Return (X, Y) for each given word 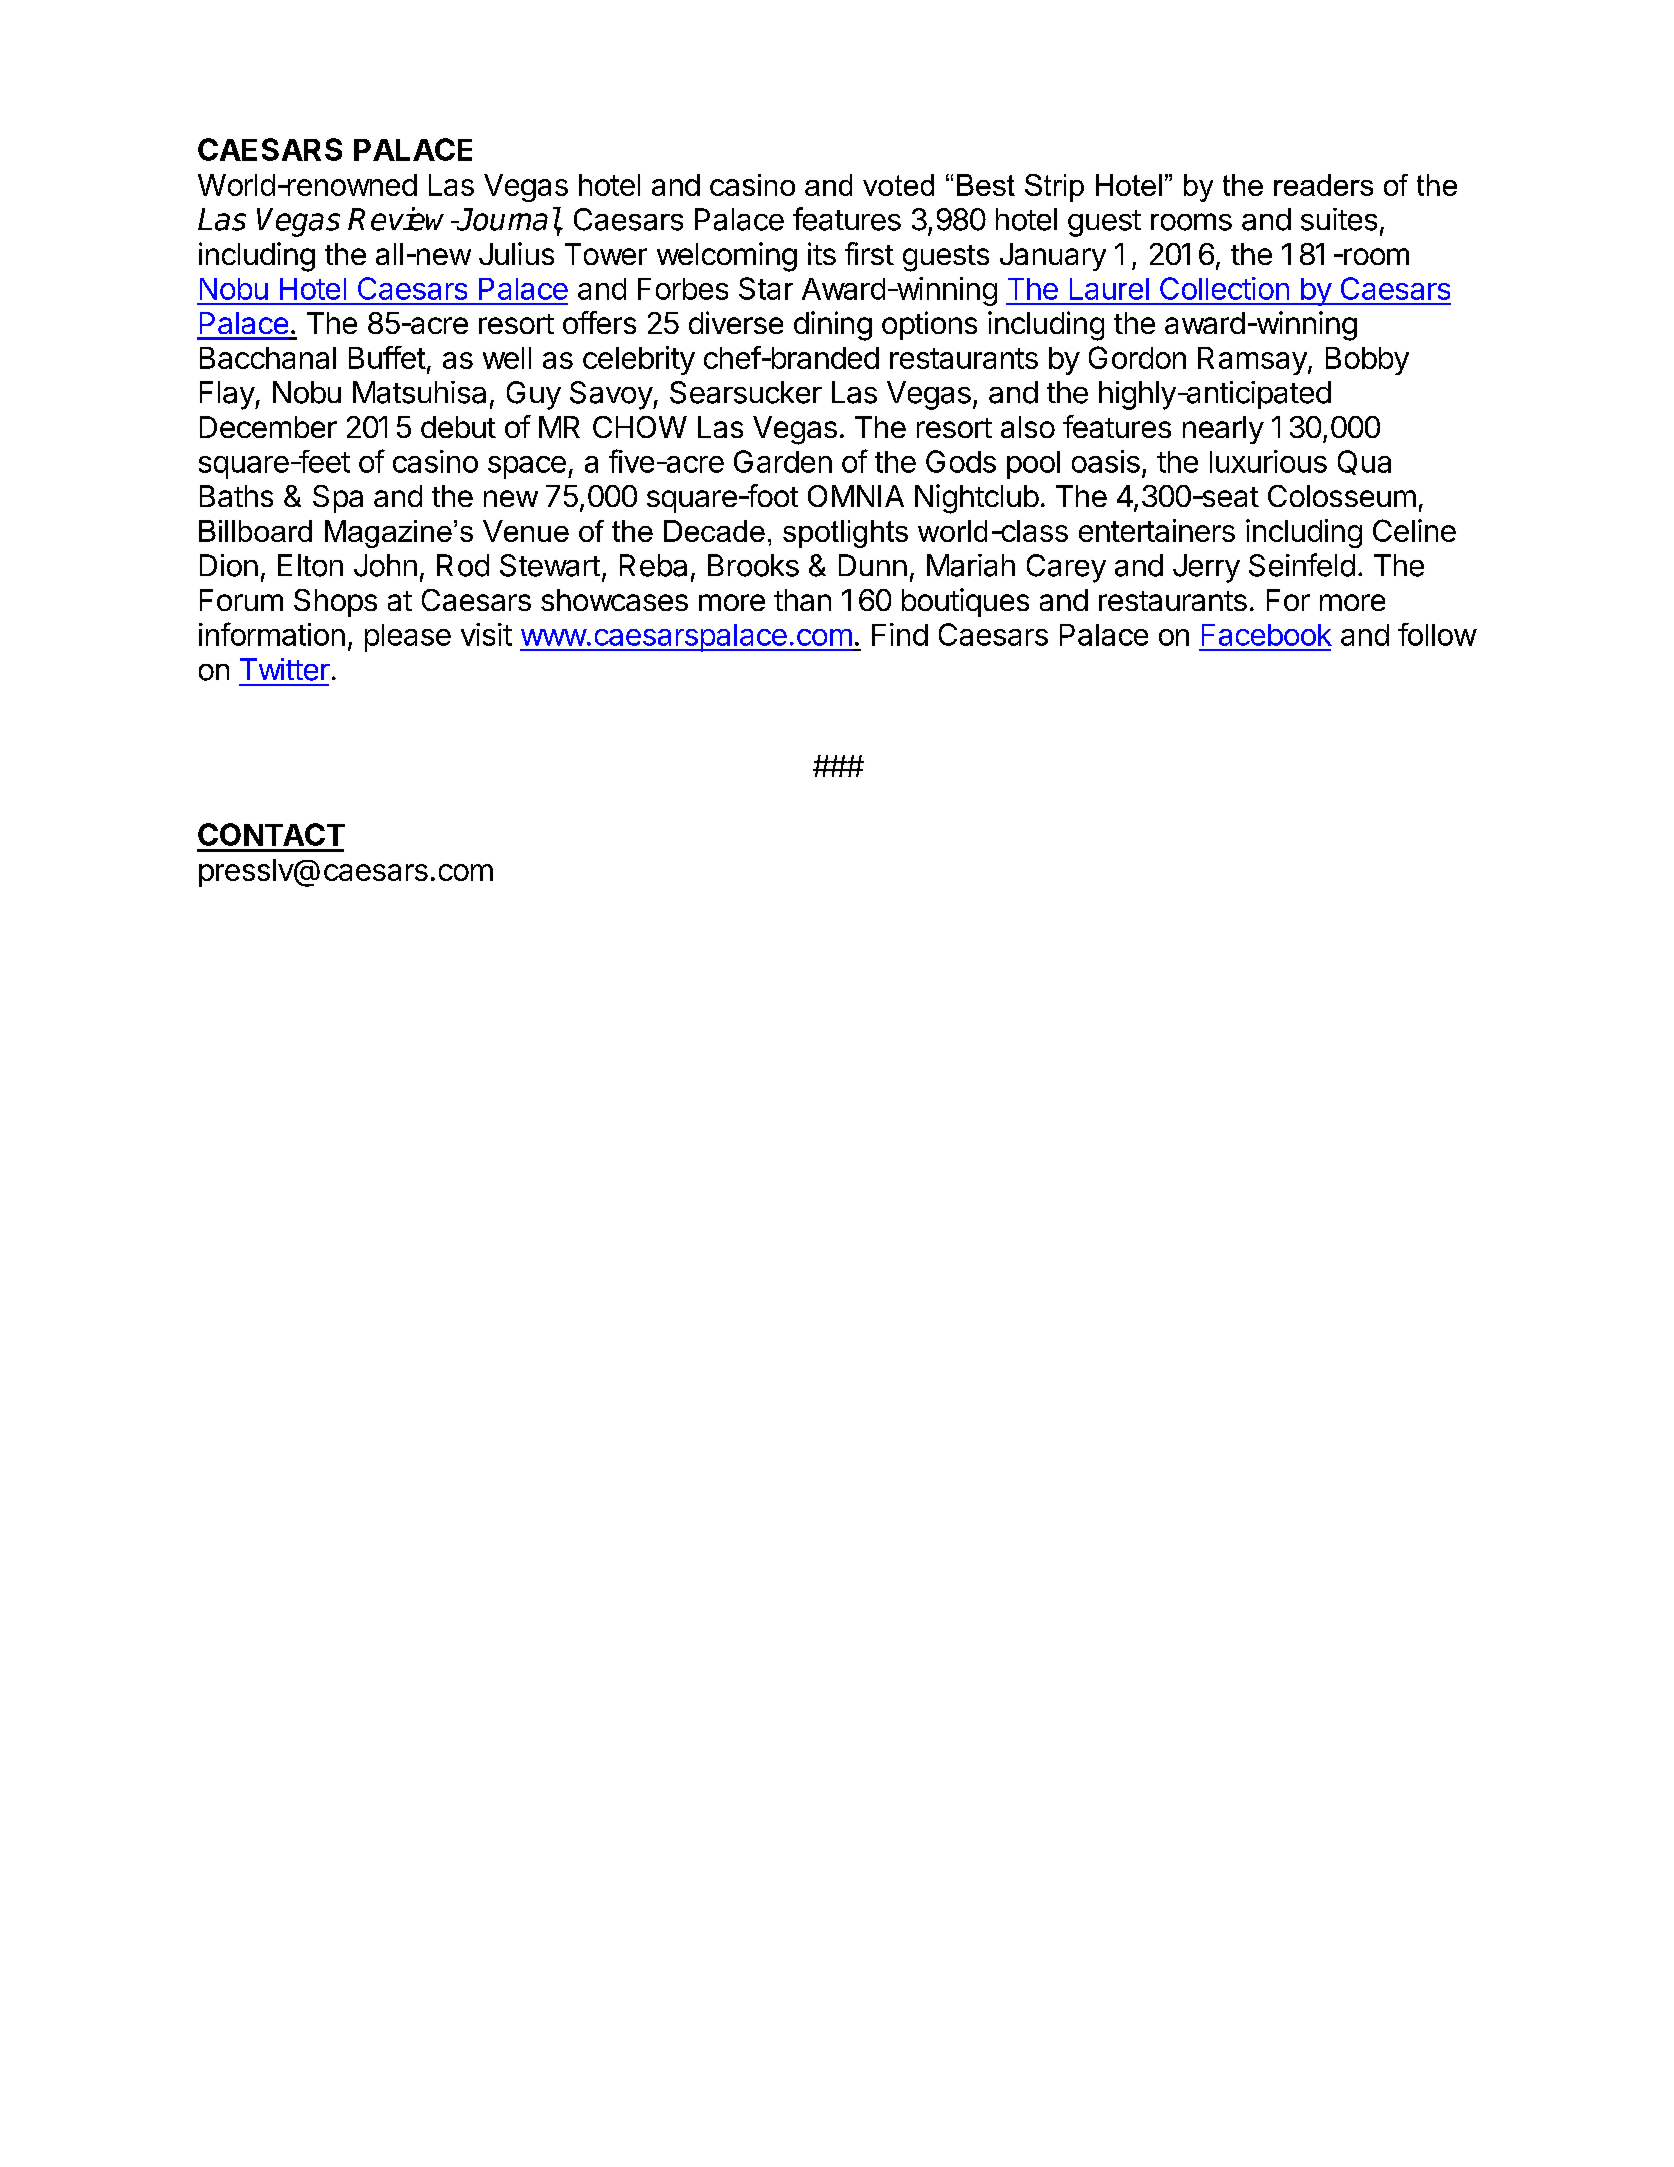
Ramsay (1253, 361)
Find (900, 634)
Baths (236, 496)
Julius (516, 253)
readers (1323, 185)
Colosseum (1342, 496)
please (408, 638)
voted (898, 185)
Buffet (387, 357)
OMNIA (856, 496)
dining (833, 326)
